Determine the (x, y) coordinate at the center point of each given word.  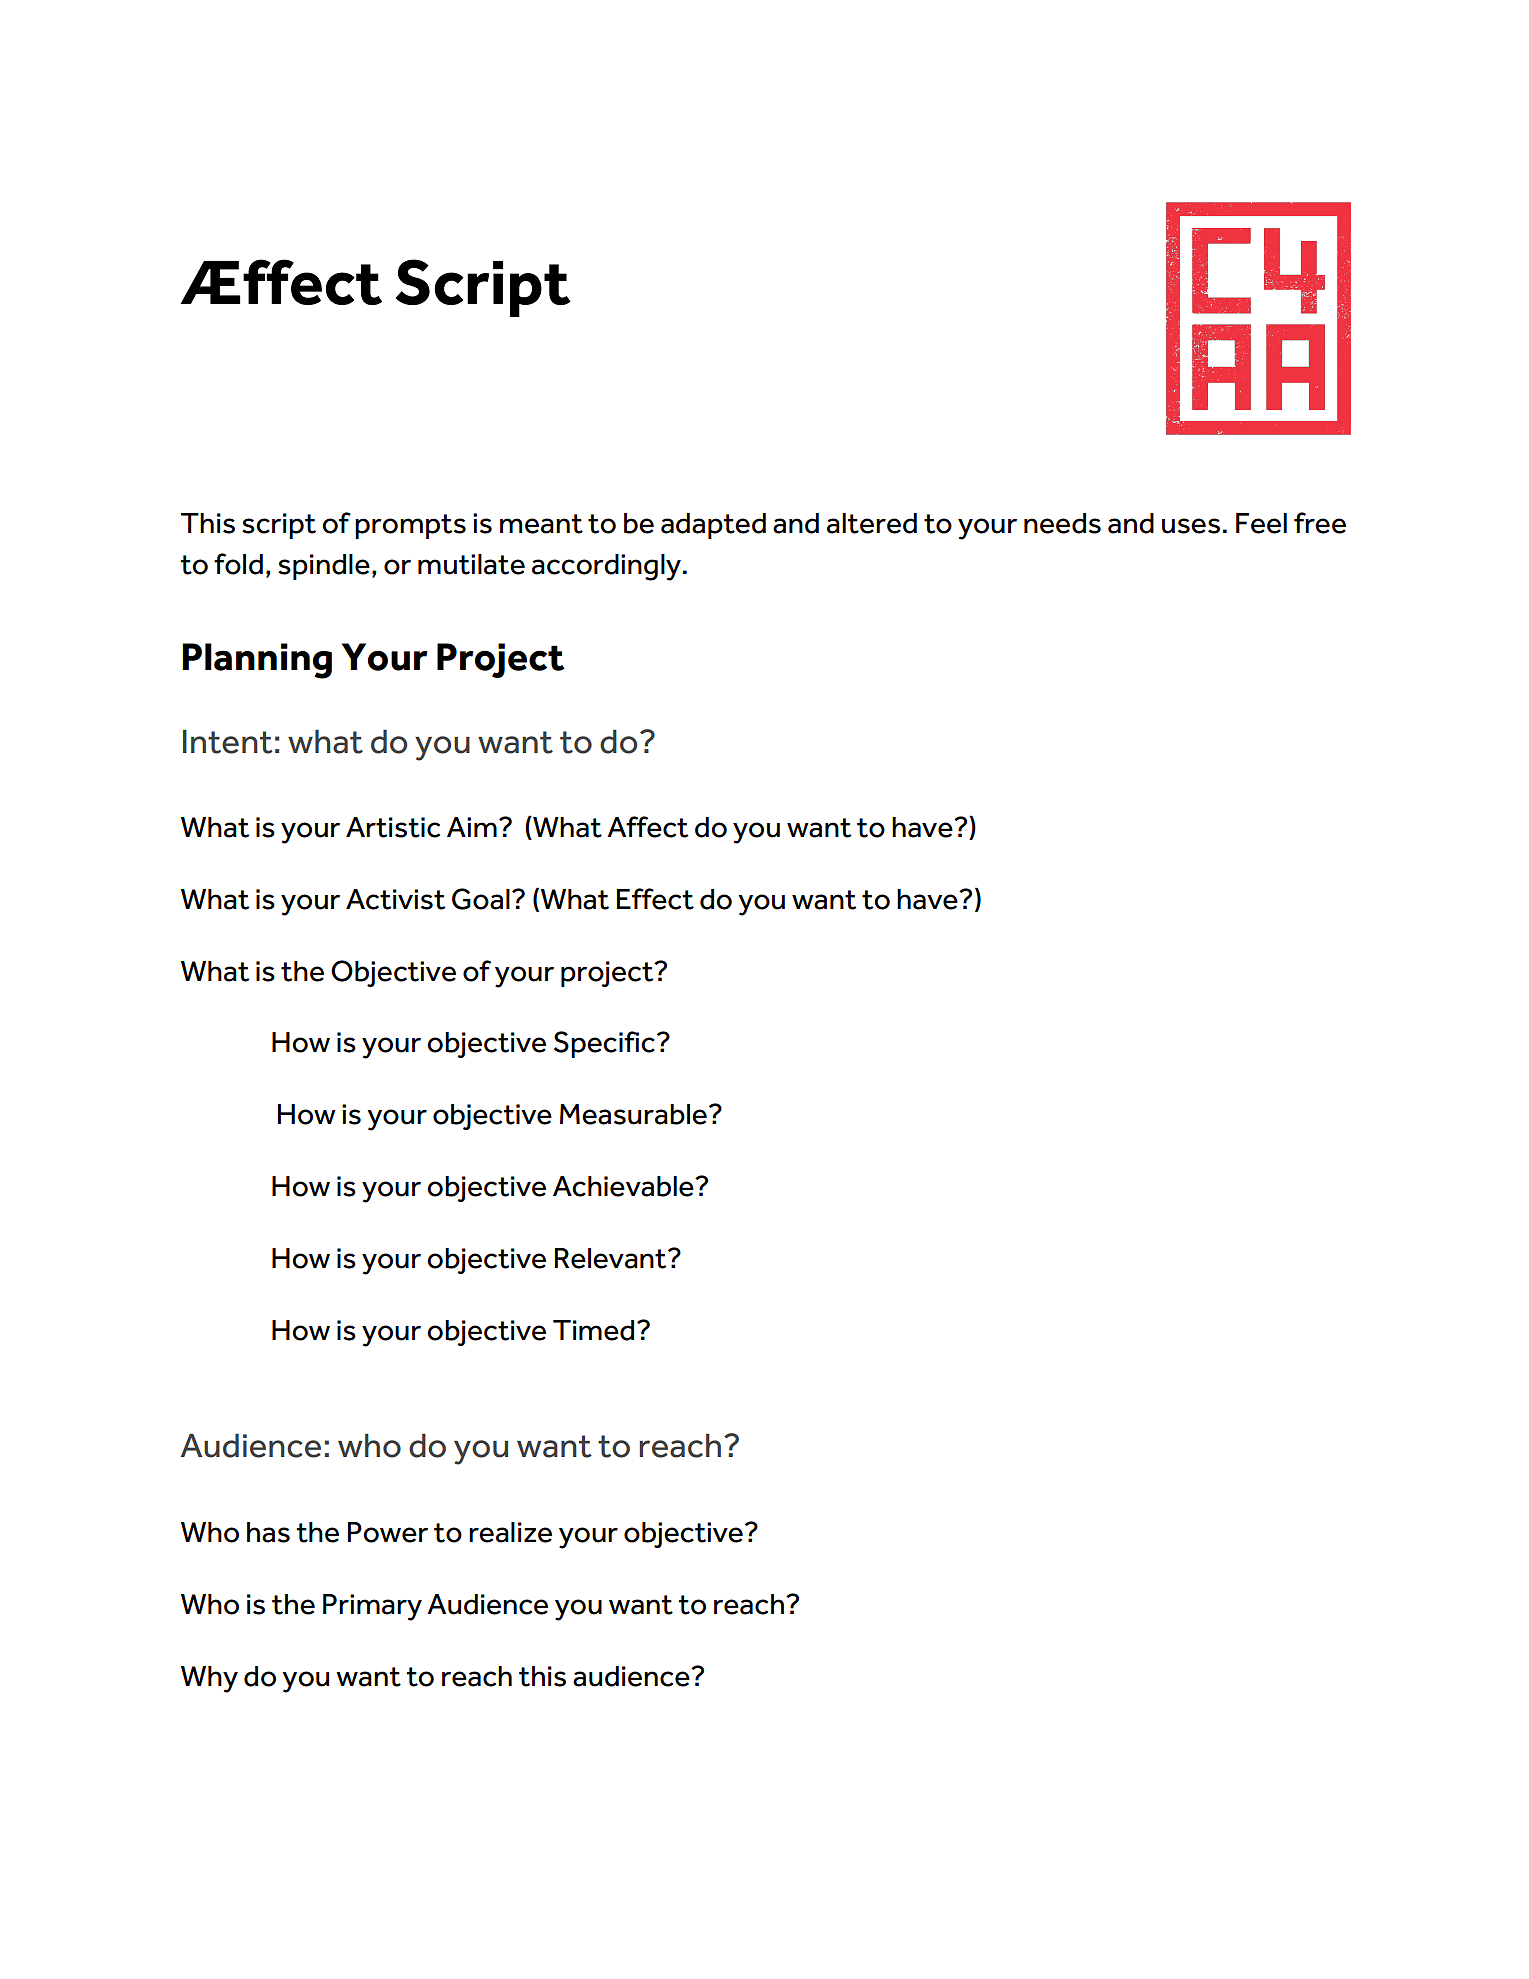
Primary (372, 1607)
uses (1191, 526)
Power (388, 1532)
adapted (713, 526)
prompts (410, 526)
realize (510, 1532)
